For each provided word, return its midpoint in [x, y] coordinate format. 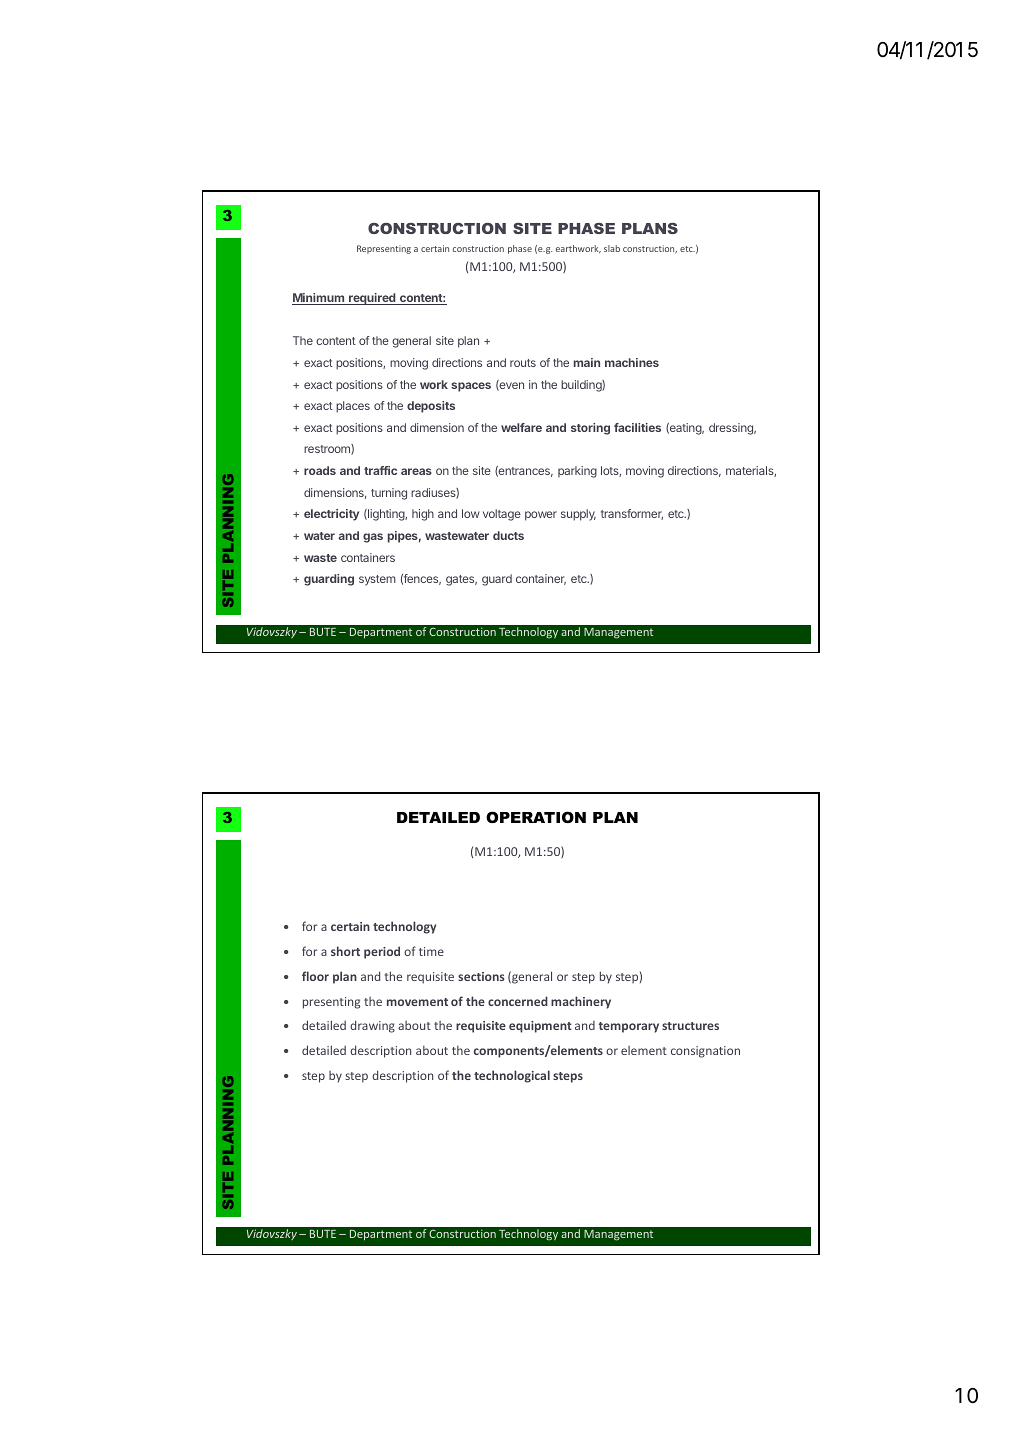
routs [523, 363]
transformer [632, 514]
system [377, 580]
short [345, 951]
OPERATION [536, 817]
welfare [521, 427]
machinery [581, 1002]
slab [612, 248]
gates [461, 580]
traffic [380, 470]
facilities [637, 427]
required [372, 299]
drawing [372, 1026]
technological [512, 1076]
